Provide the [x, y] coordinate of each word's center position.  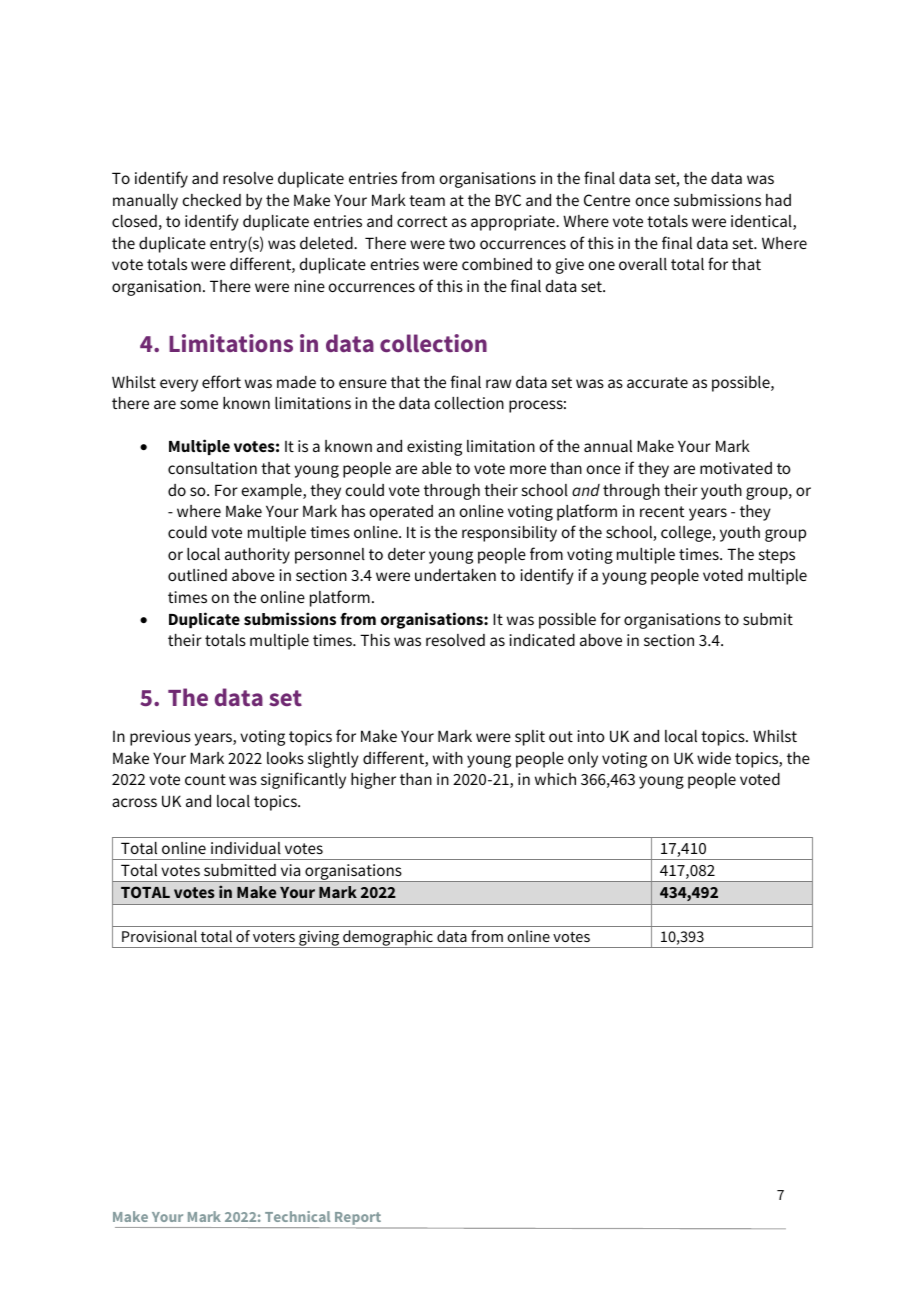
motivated [736, 468]
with [448, 758]
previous [160, 738]
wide [714, 758]
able [437, 468]
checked [212, 200]
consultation [212, 468]
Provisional [159, 936]
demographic [388, 939]
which [555, 779]
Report [358, 1220]
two [462, 243]
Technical [297, 1216]
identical [762, 222]
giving [319, 939]
